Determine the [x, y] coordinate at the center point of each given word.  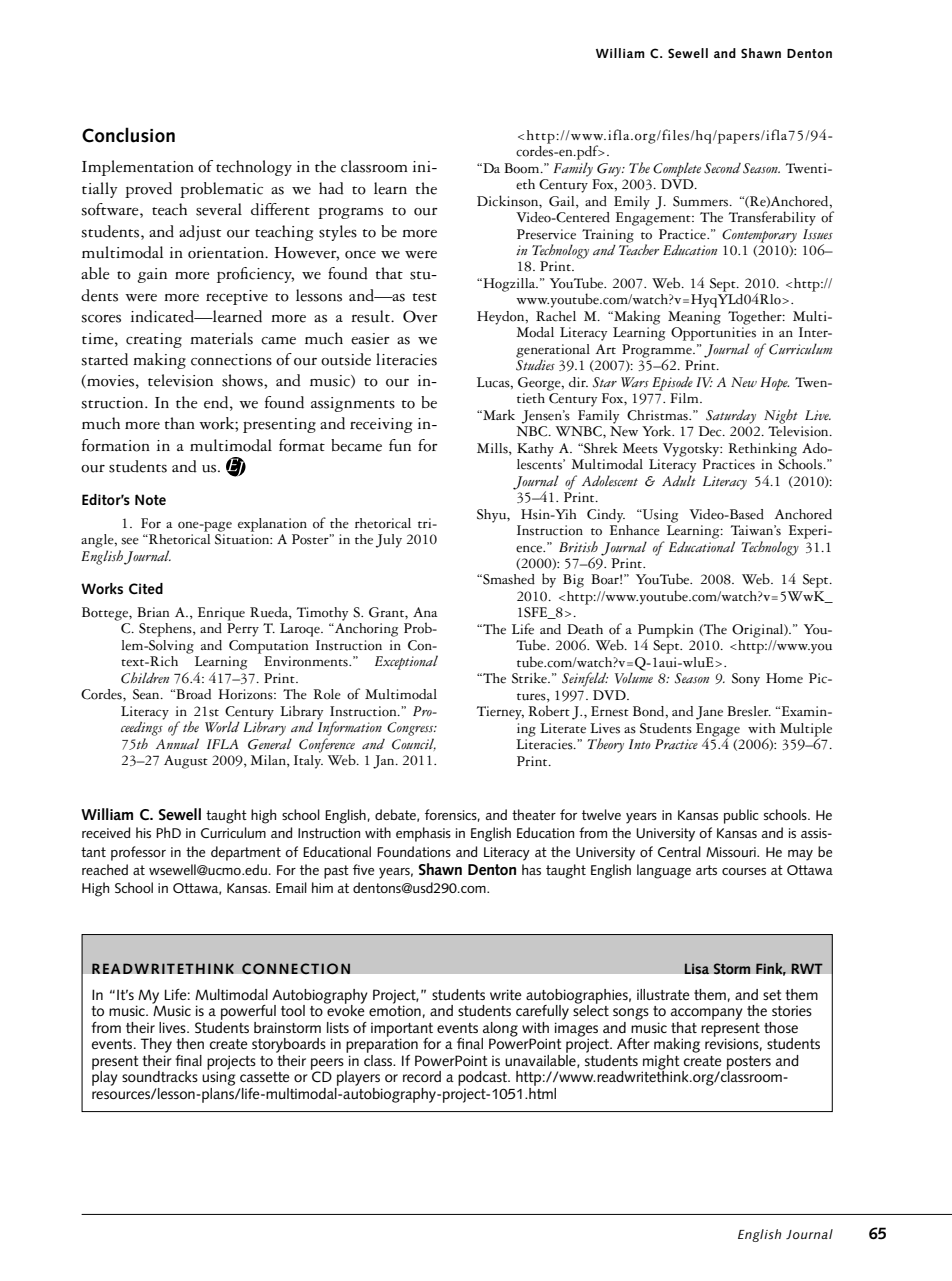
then [190, 1043]
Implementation [138, 168]
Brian [153, 612]
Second [722, 168]
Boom [523, 168]
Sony [746, 680]
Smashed [508, 579]
